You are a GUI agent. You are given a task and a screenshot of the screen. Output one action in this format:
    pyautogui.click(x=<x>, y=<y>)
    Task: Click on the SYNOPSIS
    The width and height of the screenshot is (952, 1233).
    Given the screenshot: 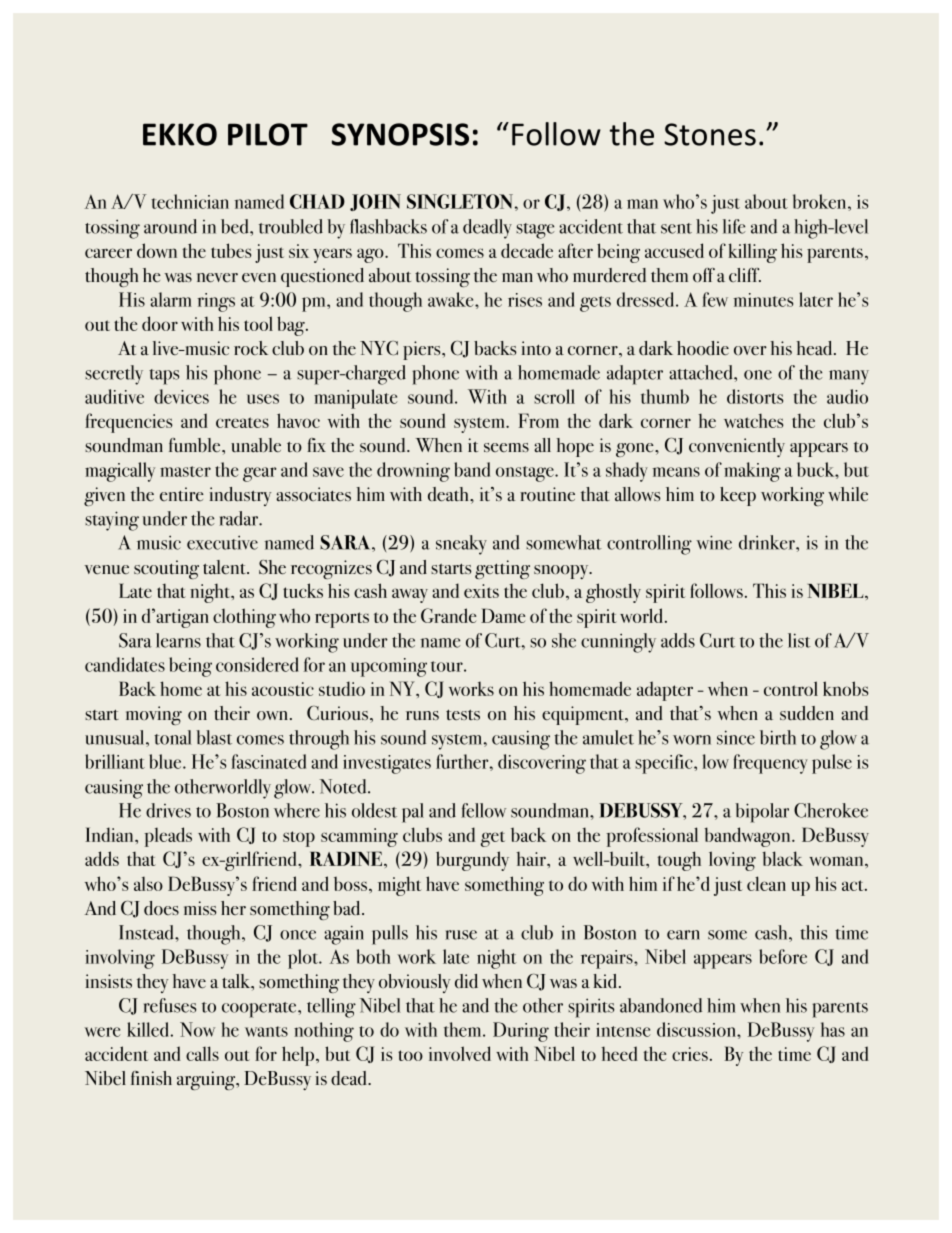 What is the action you would take?
    pyautogui.click(x=400, y=134)
